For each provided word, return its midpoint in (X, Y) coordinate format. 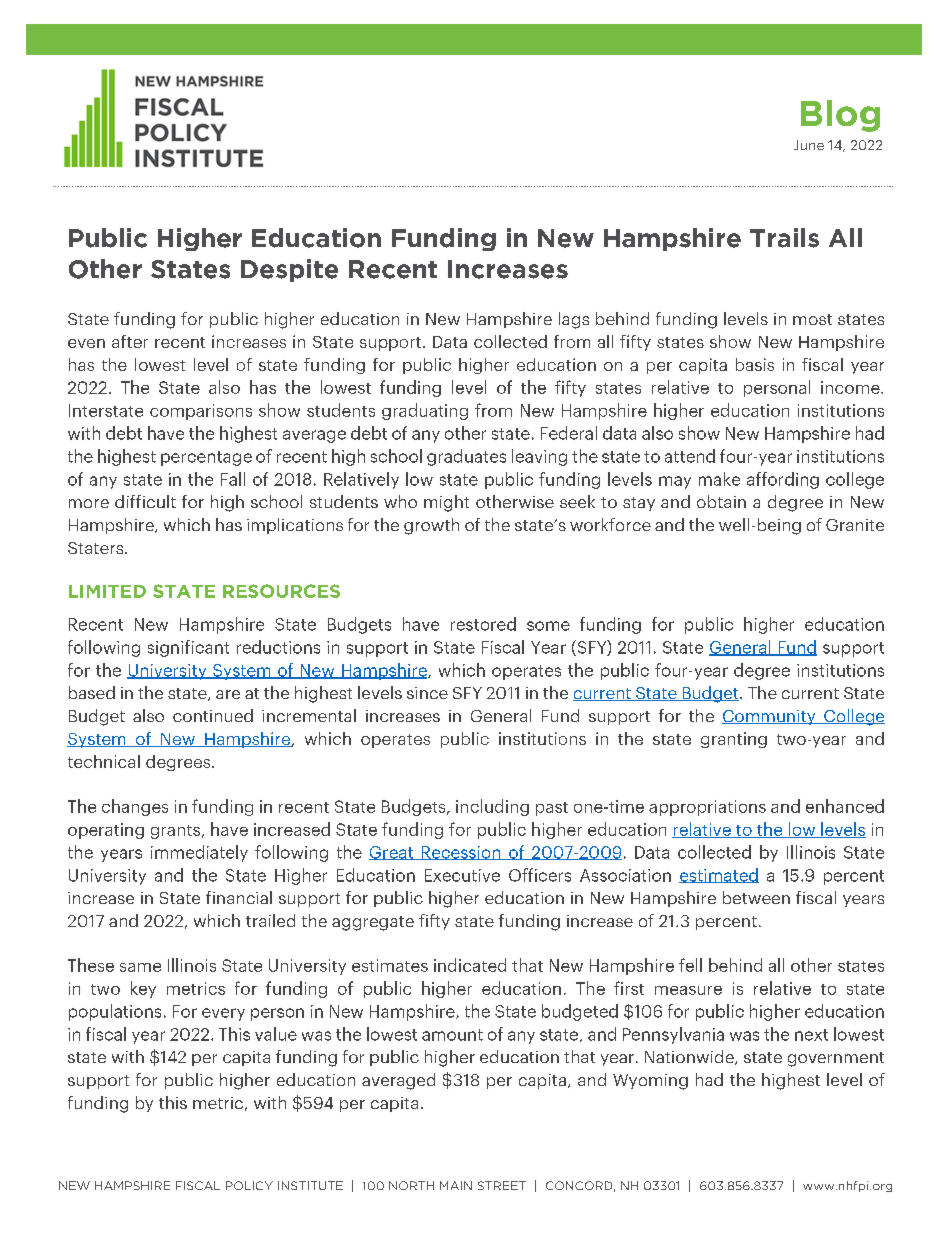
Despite (289, 270)
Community (770, 717)
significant (188, 648)
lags (574, 320)
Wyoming (650, 1082)
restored (483, 624)
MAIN (456, 1185)
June (809, 145)
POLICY (249, 1185)
